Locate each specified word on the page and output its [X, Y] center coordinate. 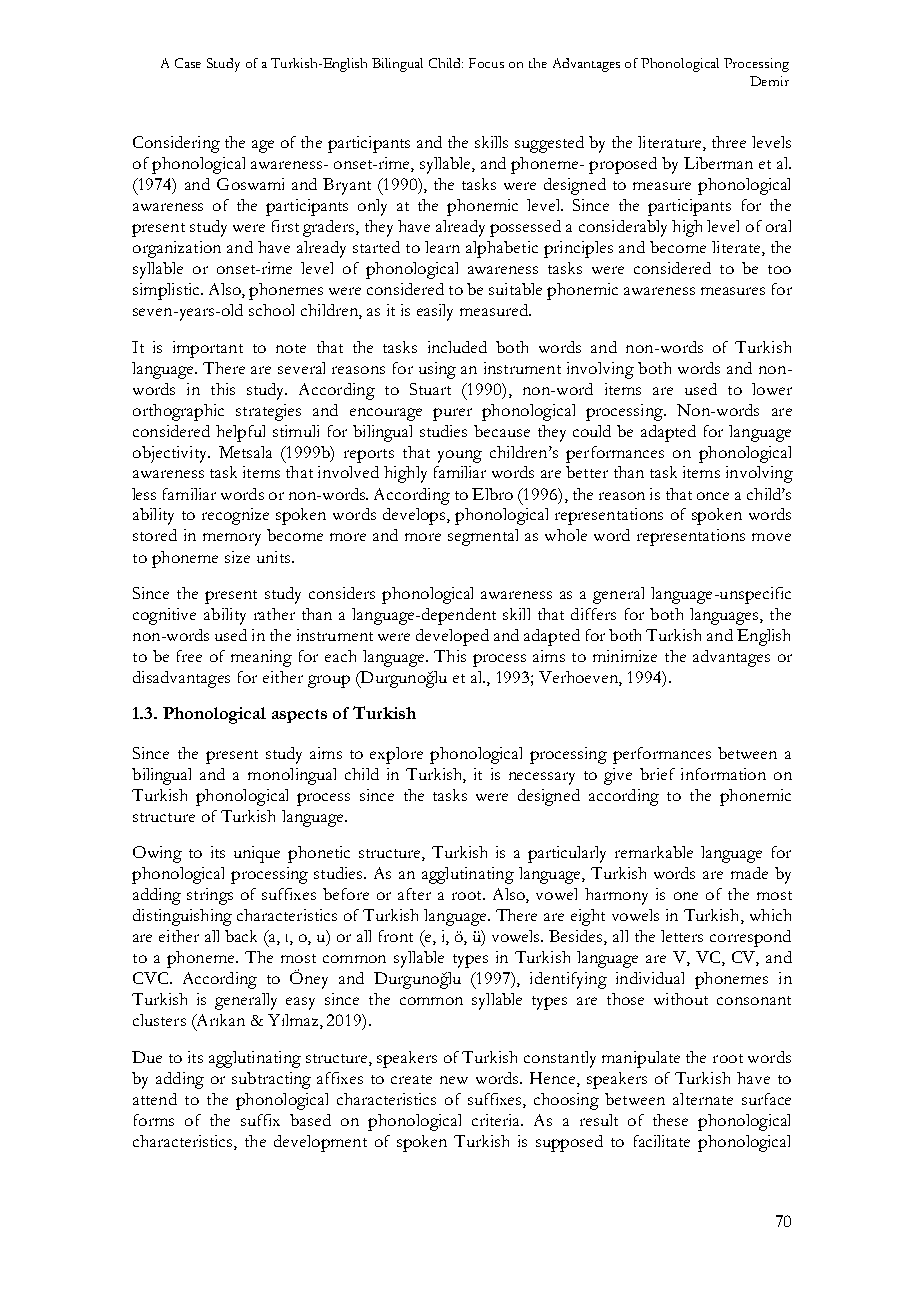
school [271, 310]
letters [682, 936]
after [414, 894]
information [723, 774]
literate [737, 248]
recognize [235, 516]
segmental [483, 537]
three [729, 142]
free [189, 656]
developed [452, 637]
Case [188, 63]
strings [210, 896]
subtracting [271, 1080]
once [713, 496]
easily [435, 312]
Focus [486, 63]
